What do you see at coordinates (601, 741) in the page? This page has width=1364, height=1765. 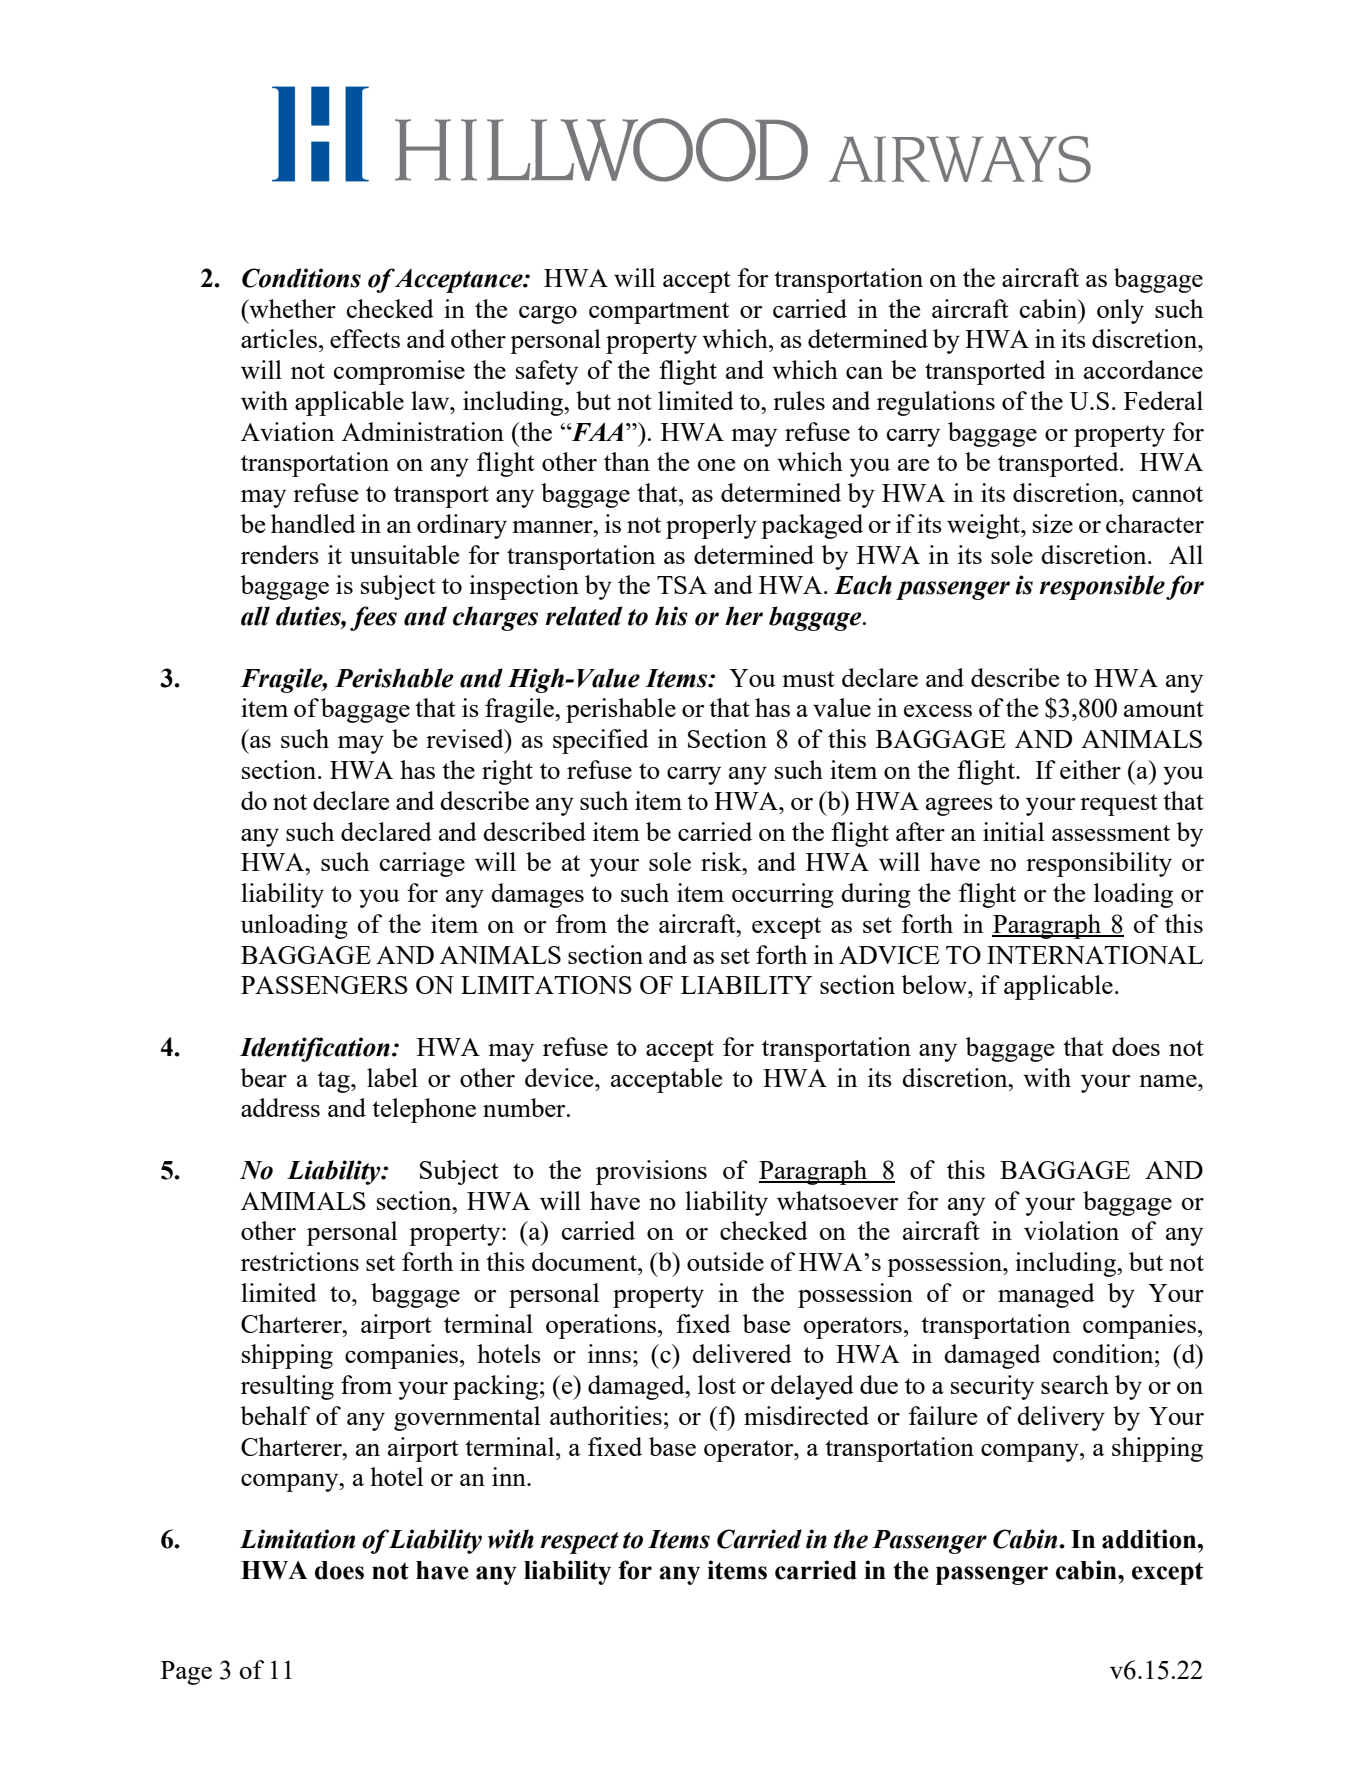 I see `specified` at bounding box center [601, 741].
